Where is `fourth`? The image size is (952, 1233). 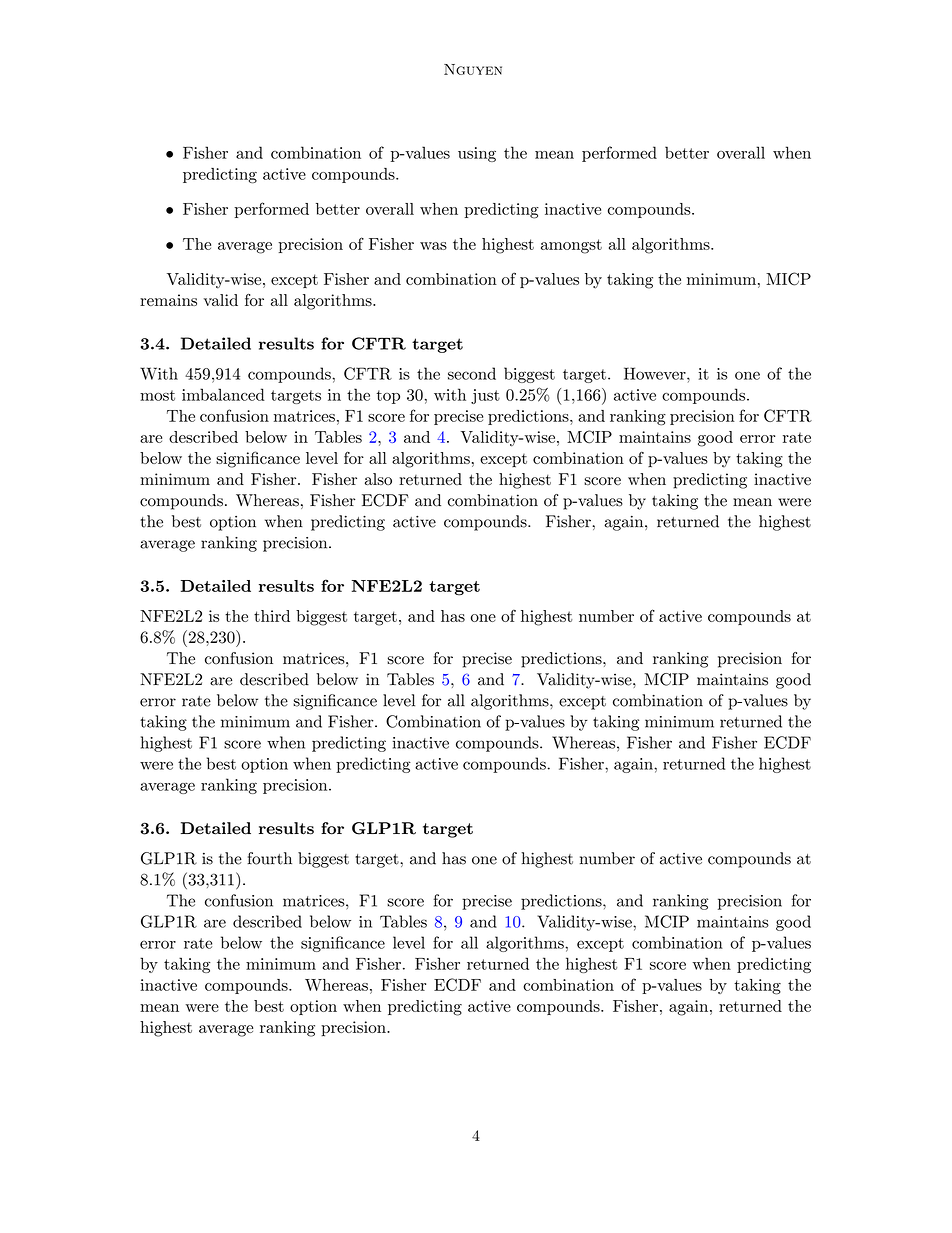
fourth is located at coordinates (269, 858).
